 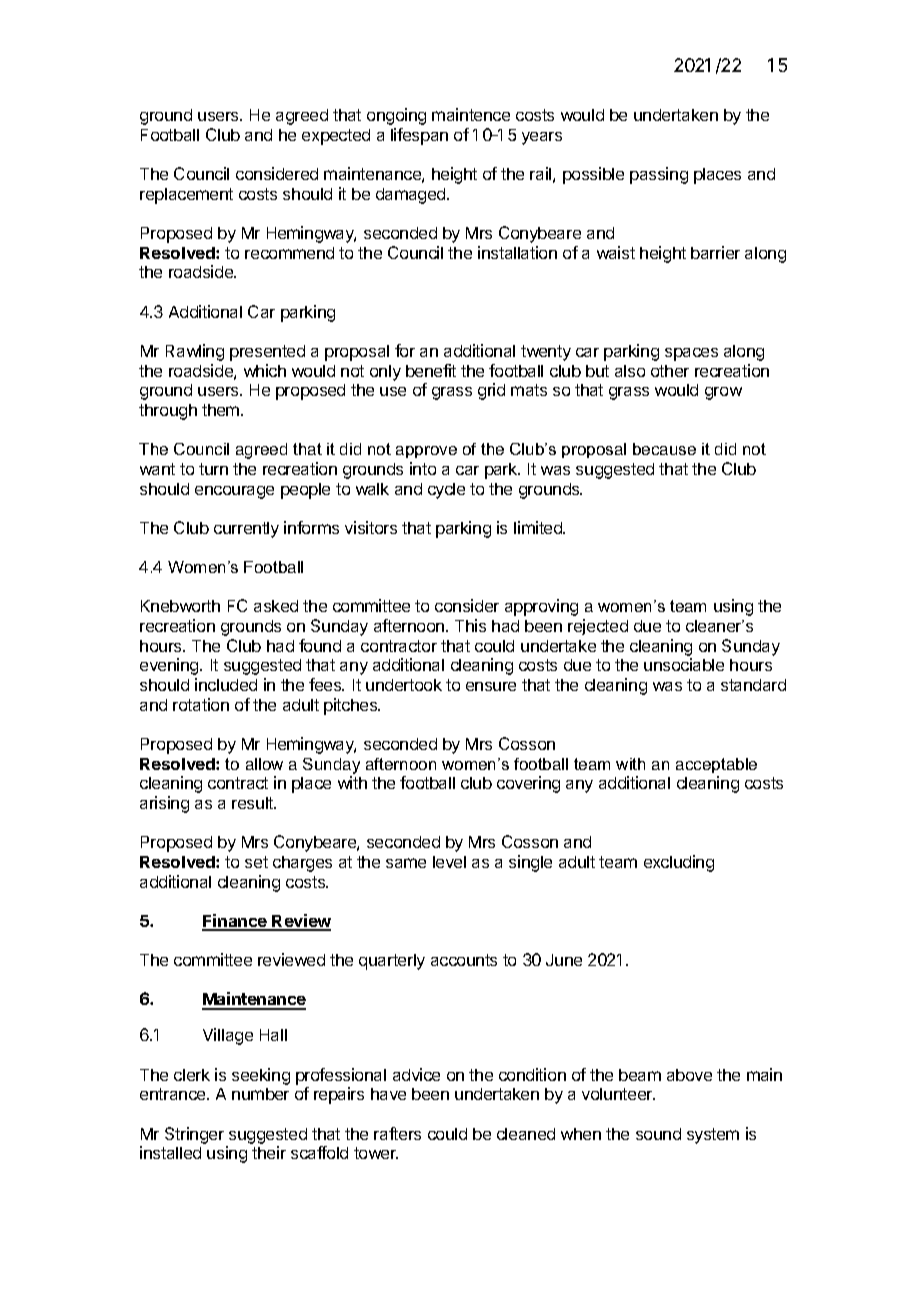 I want to click on expected, so click(x=336, y=137).
